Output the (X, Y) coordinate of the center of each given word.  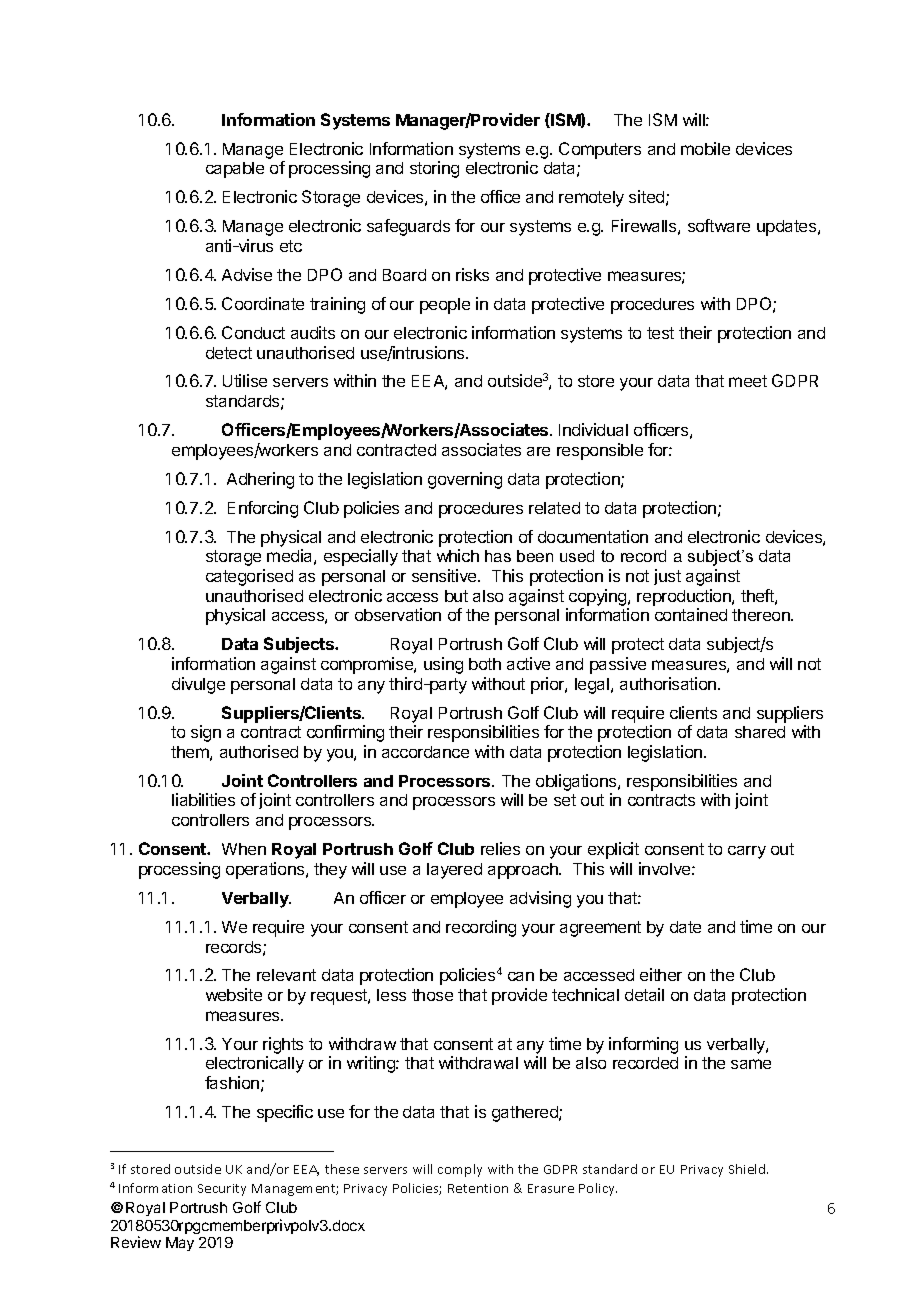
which (458, 555)
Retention (478, 1188)
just (667, 577)
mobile (705, 148)
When (244, 849)
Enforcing (263, 509)
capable (235, 170)
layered (454, 871)
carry (747, 852)
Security (222, 1190)
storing (434, 169)
